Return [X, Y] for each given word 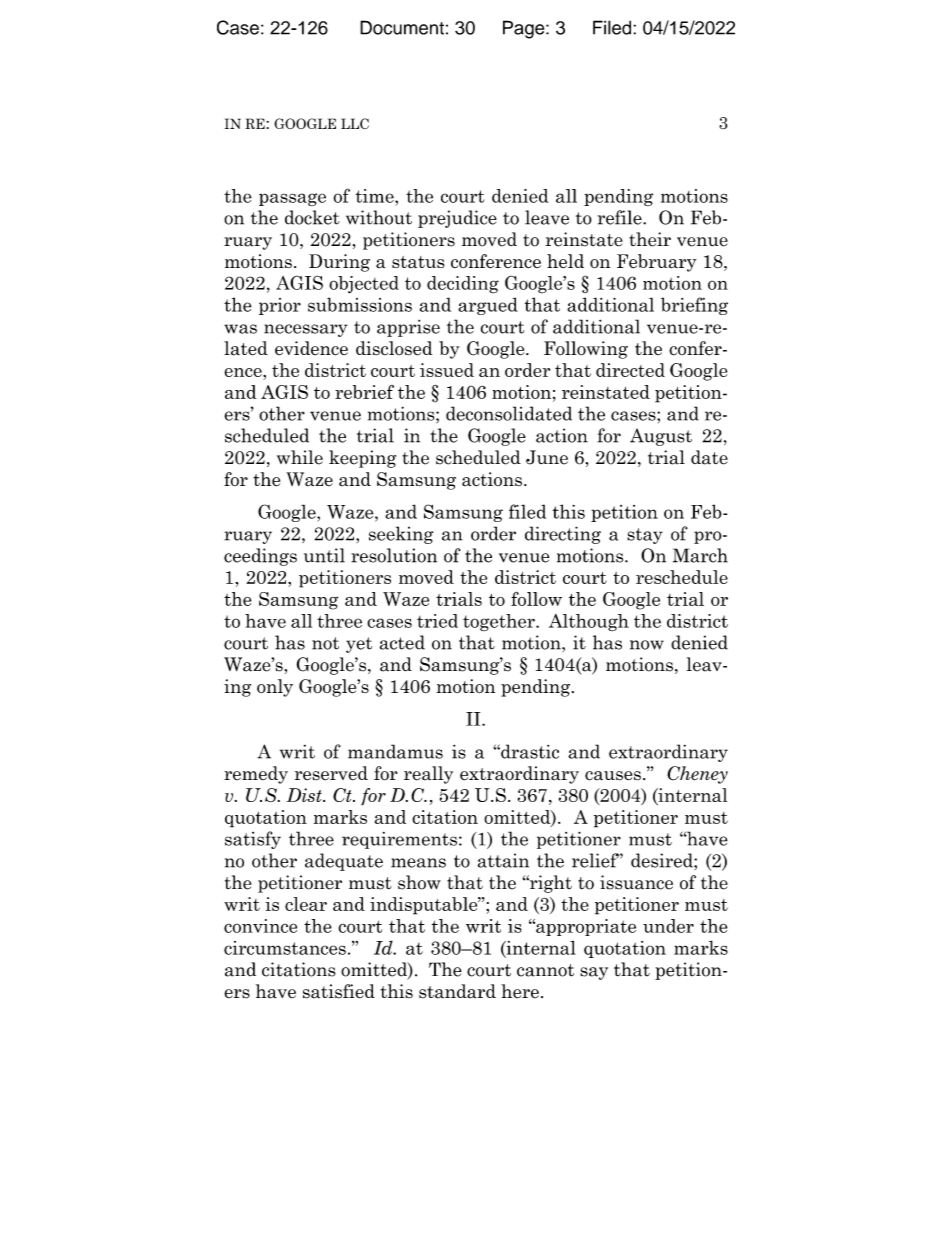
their [650, 239]
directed [630, 370]
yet [359, 645]
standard [457, 991]
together [500, 622]
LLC [355, 123]
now [647, 645]
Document [402, 27]
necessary [305, 330]
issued [447, 370]
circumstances [285, 948]
